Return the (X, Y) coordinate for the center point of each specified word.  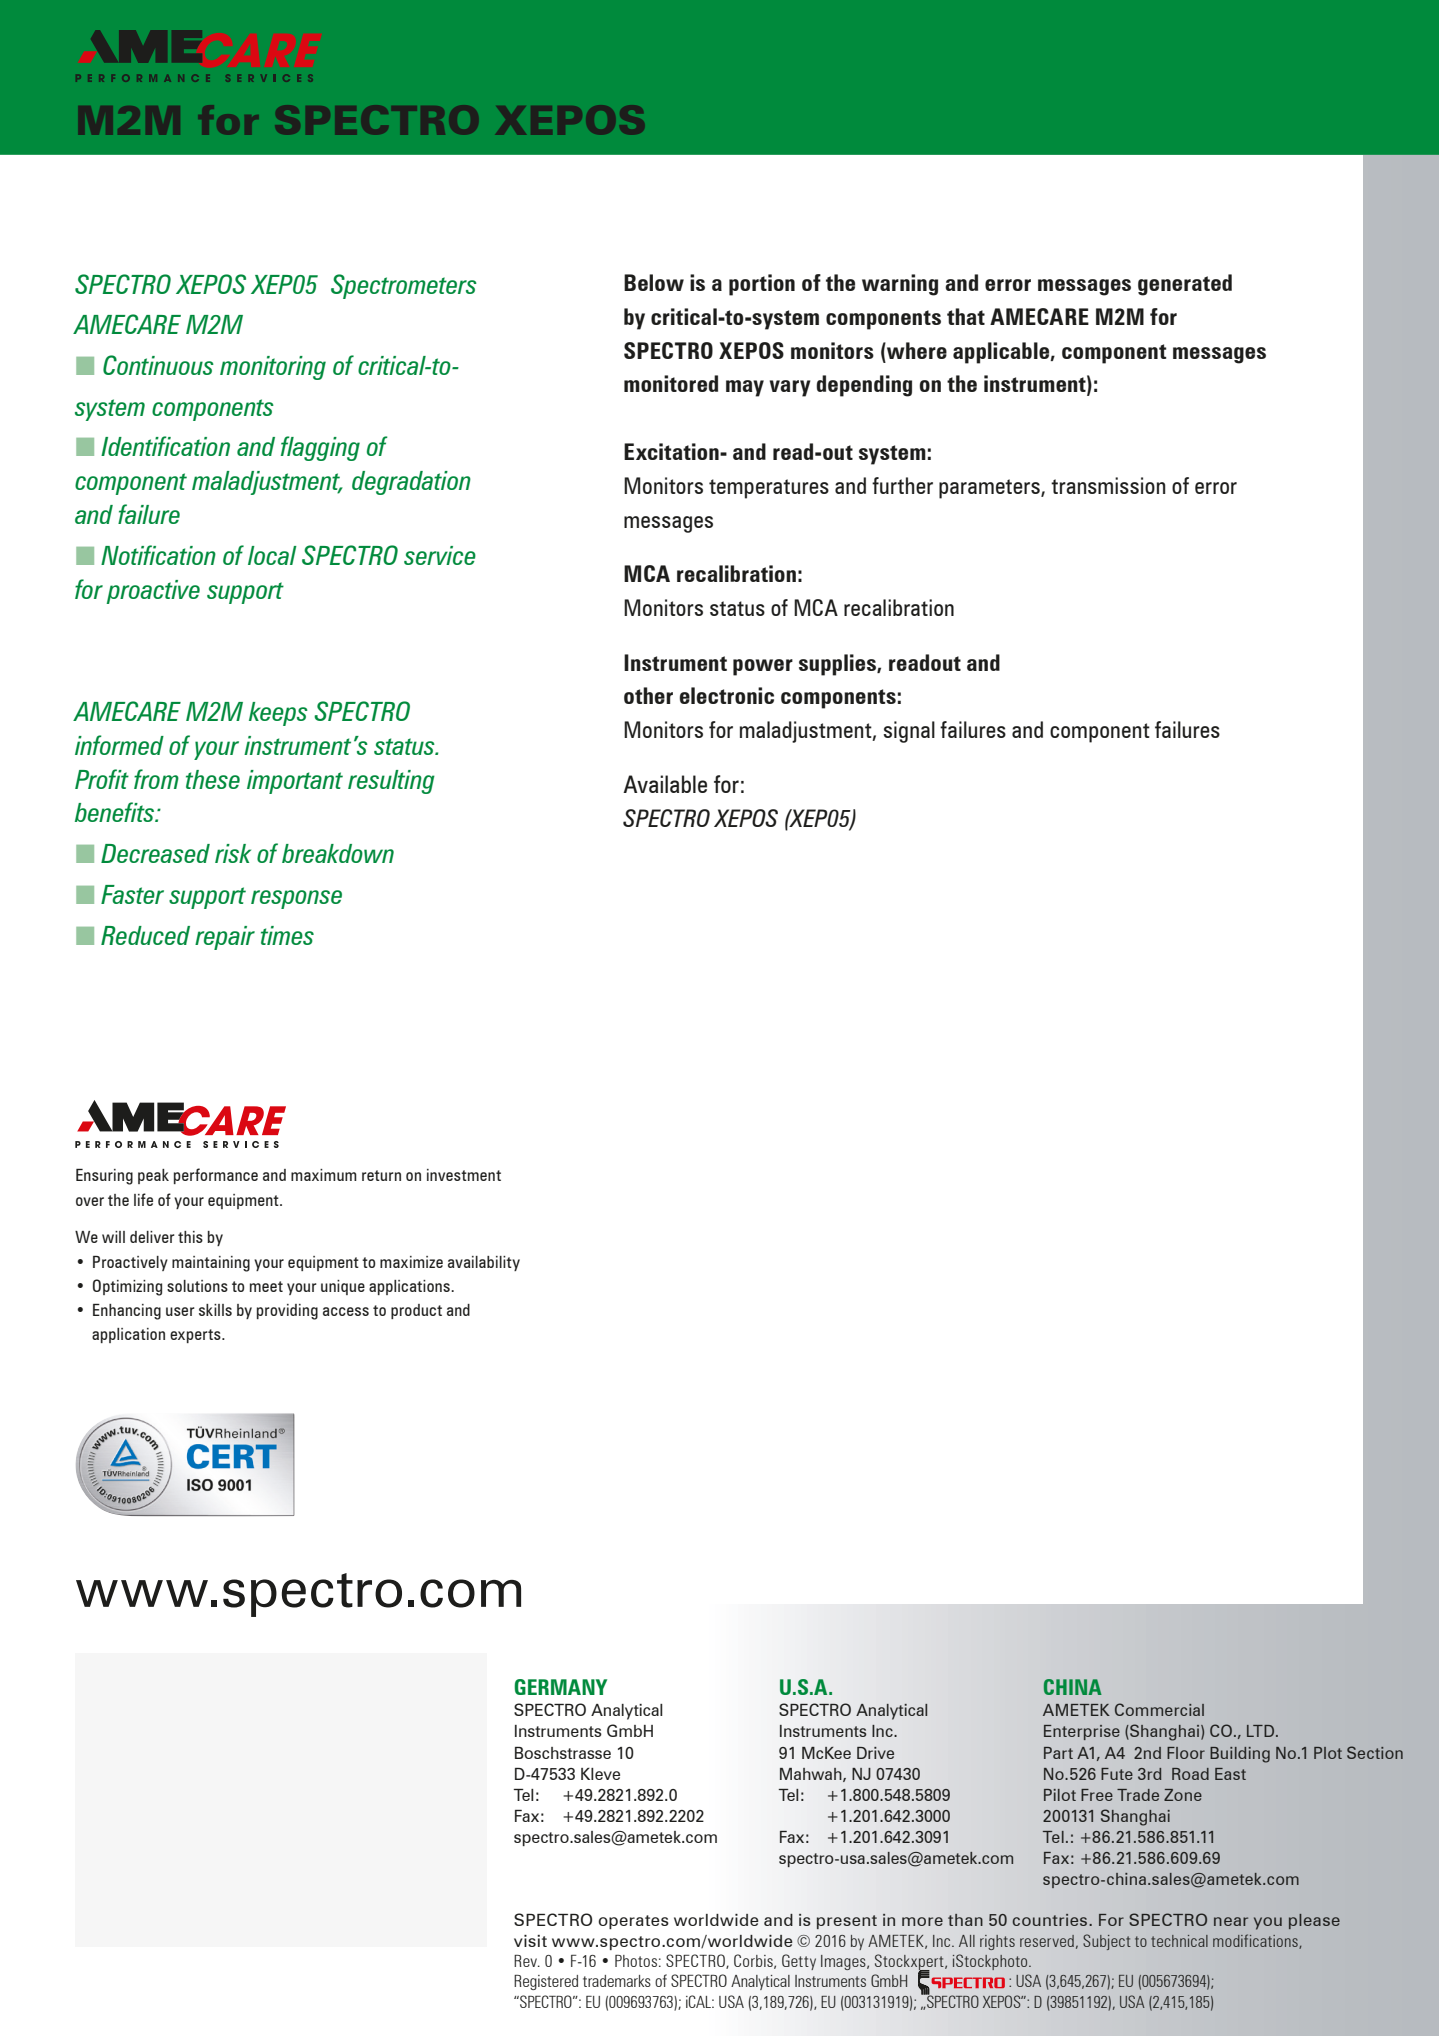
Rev (526, 1961)
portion (762, 285)
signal (909, 732)
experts (196, 1336)
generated (1185, 285)
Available (665, 784)
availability (484, 1263)
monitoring (273, 368)
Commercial (1159, 1709)
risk (233, 853)
